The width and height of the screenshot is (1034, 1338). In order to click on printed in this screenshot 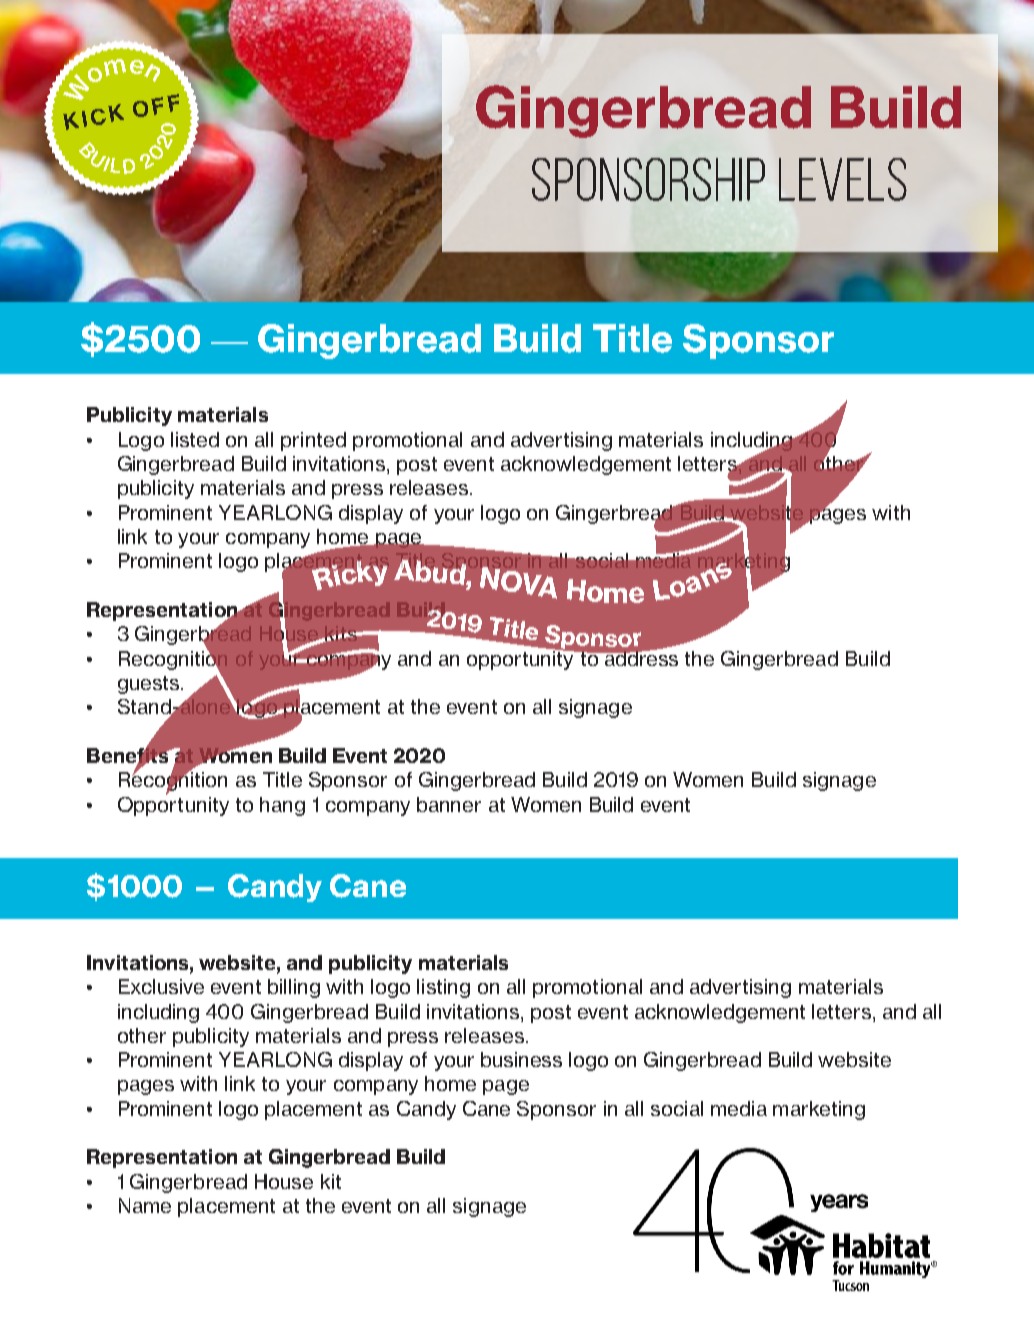, I will do `click(313, 441)`.
